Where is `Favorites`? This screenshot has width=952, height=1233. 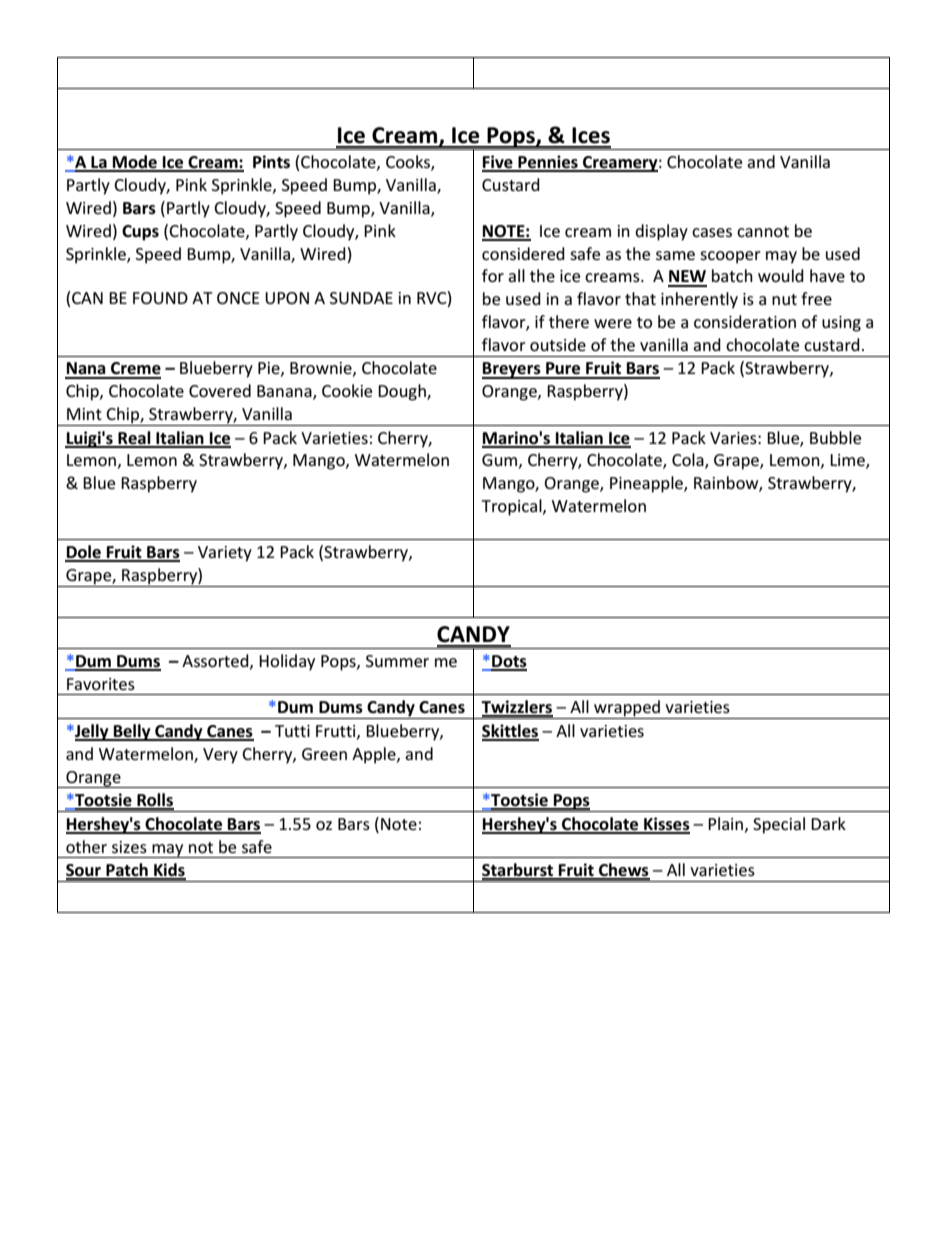 Favorites is located at coordinates (101, 684).
